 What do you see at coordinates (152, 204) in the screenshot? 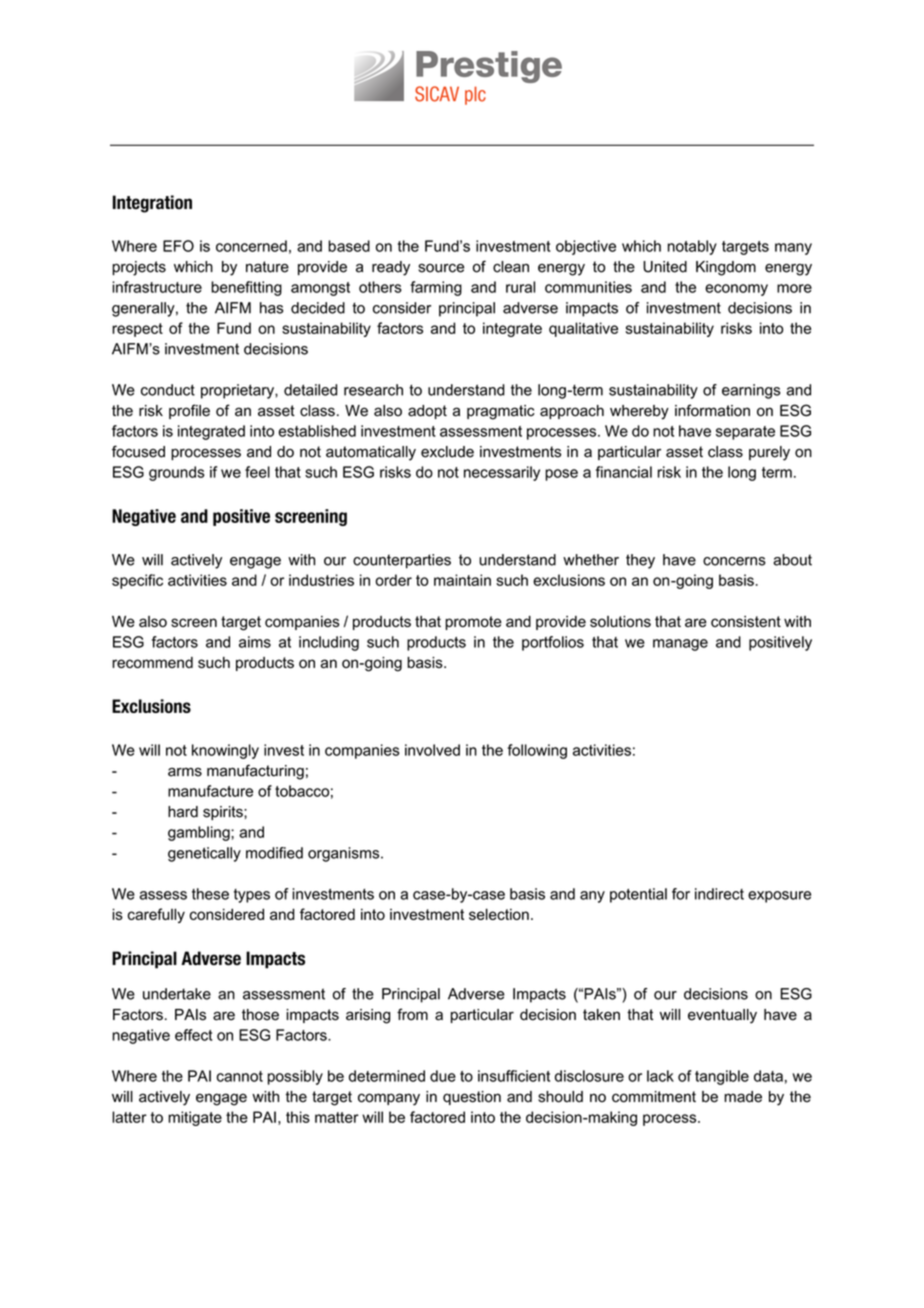
I see `Integration` at bounding box center [152, 204].
